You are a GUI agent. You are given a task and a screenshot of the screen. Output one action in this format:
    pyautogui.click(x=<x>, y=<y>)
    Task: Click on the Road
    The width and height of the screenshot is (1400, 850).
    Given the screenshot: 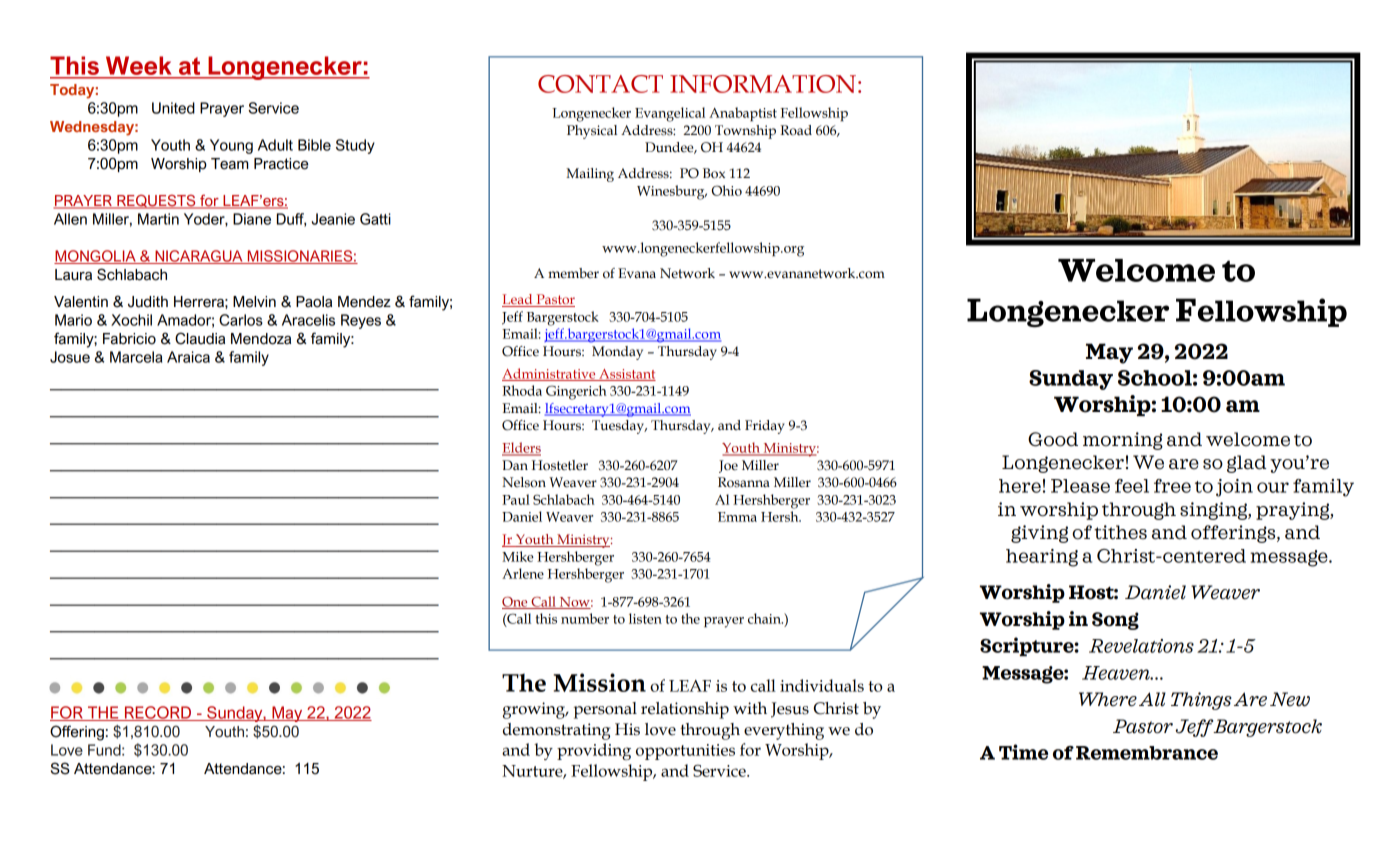 What is the action you would take?
    pyautogui.click(x=796, y=130)
